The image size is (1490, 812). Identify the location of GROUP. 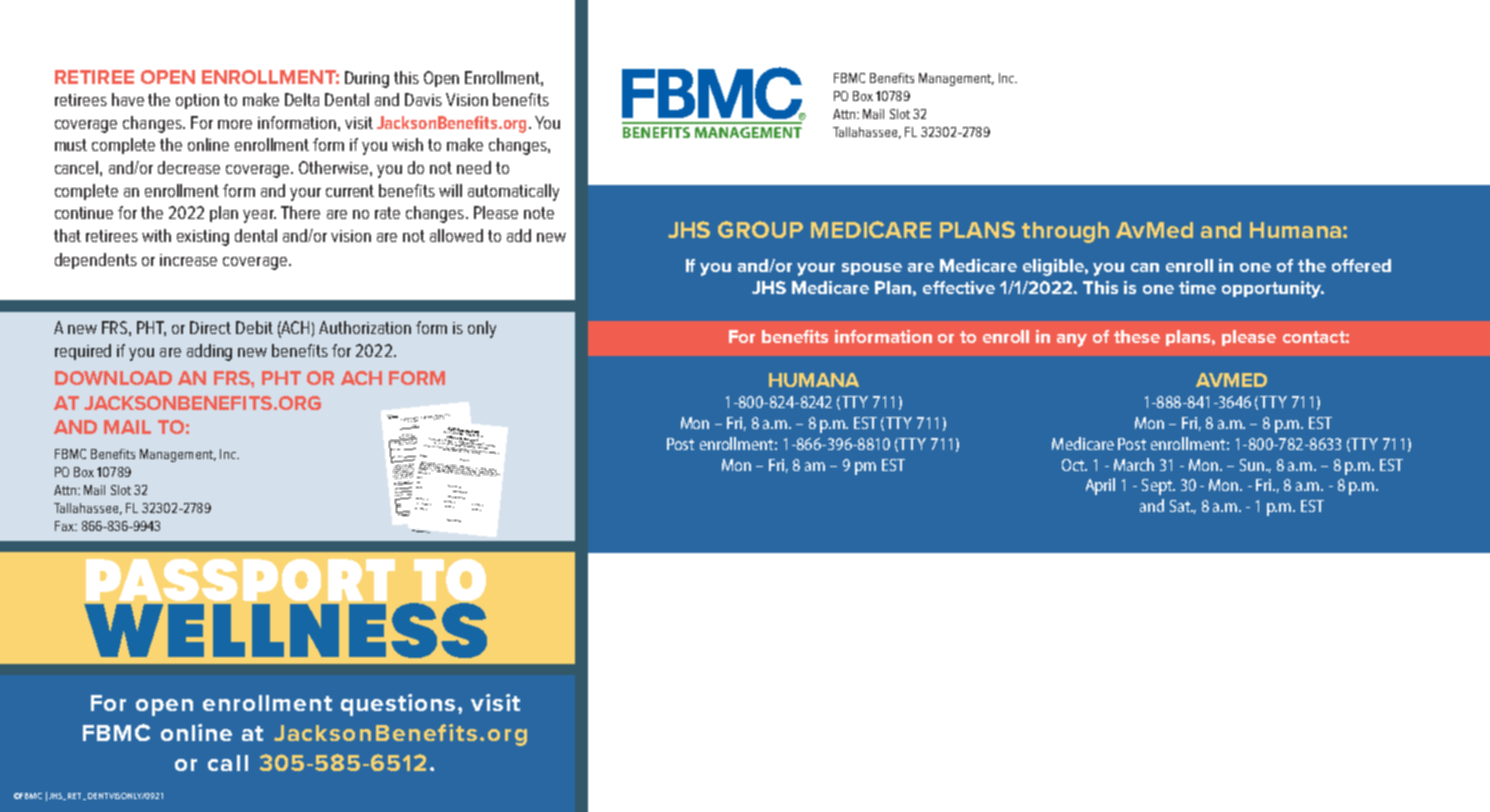
(760, 229).
